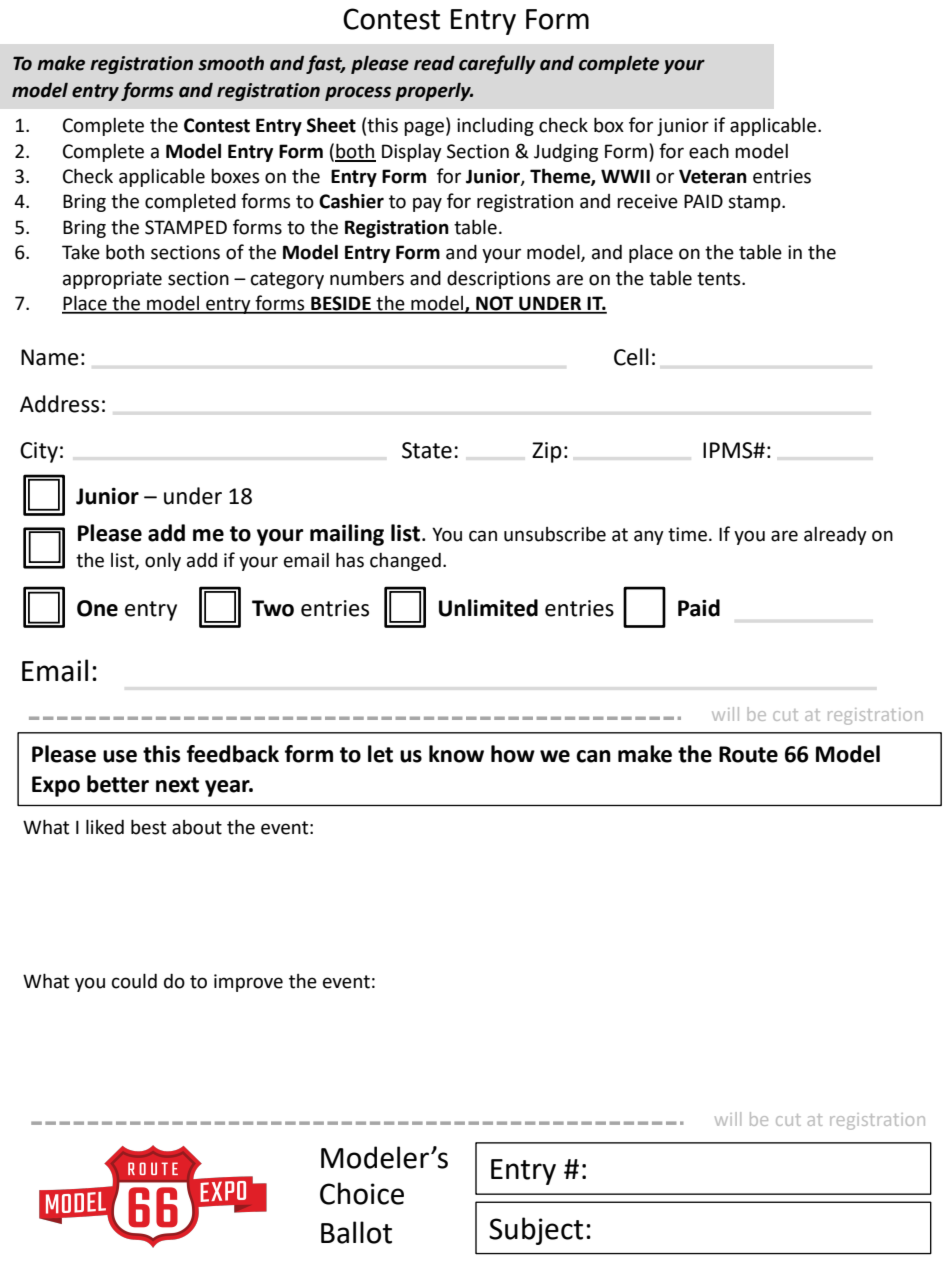 Image resolution: width=952 pixels, height=1270 pixels. Describe the element at coordinates (97, 608) in the page. I see `One` at that location.
